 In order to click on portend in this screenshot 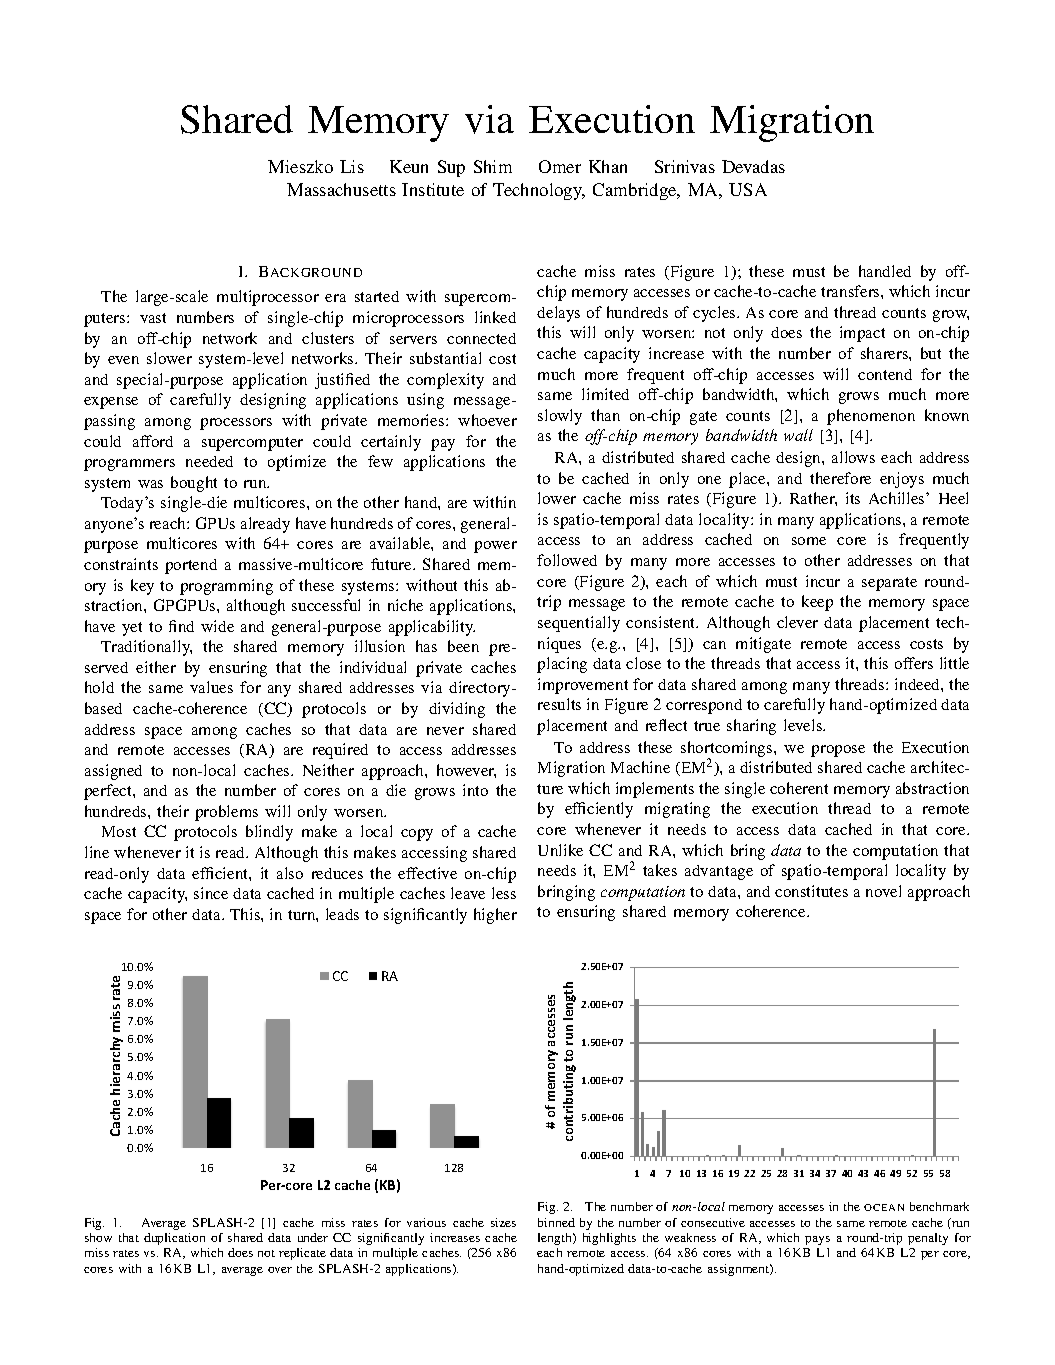, I will do `click(191, 566)`.
